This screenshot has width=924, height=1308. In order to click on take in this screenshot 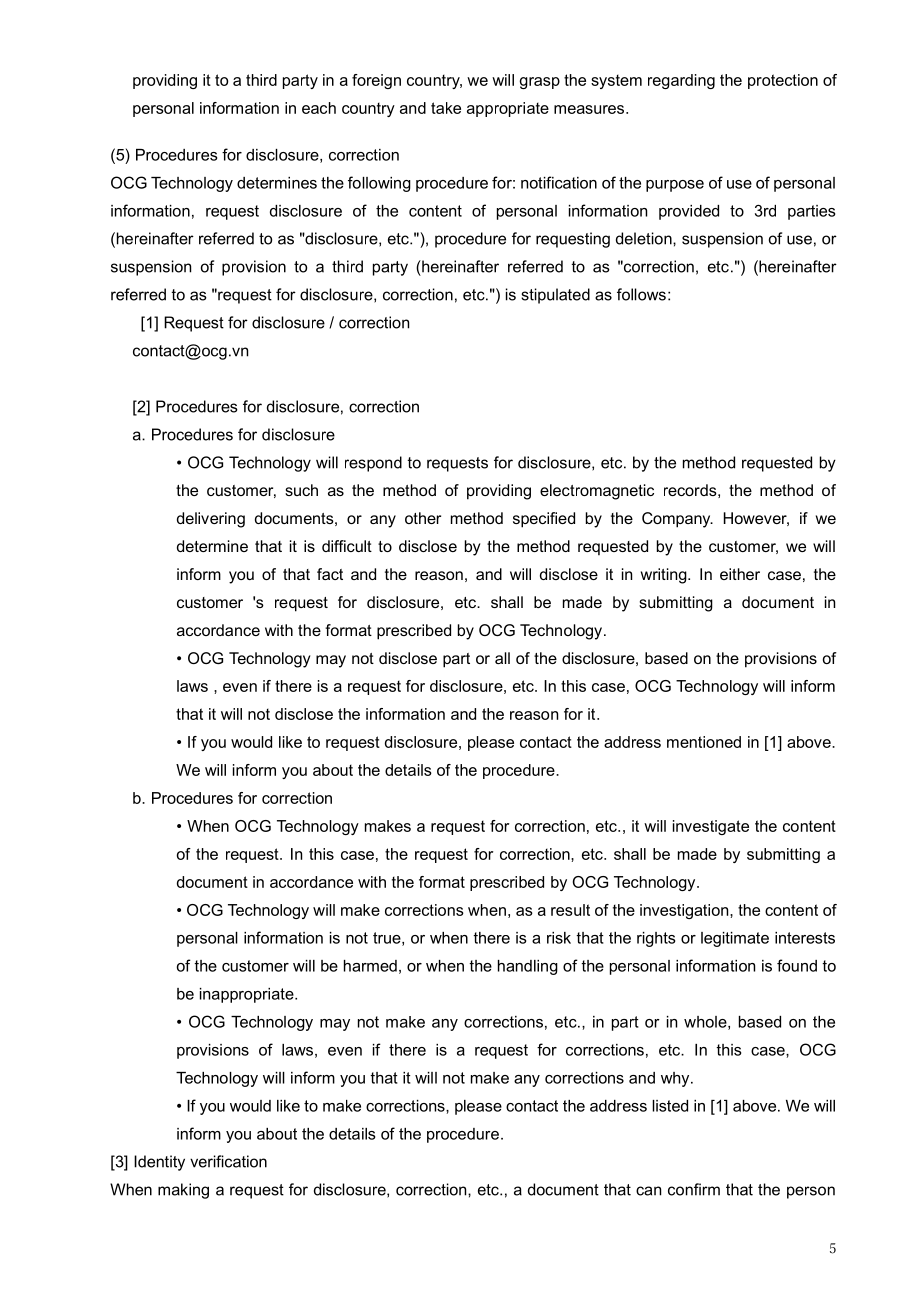, I will do `click(446, 108)`.
